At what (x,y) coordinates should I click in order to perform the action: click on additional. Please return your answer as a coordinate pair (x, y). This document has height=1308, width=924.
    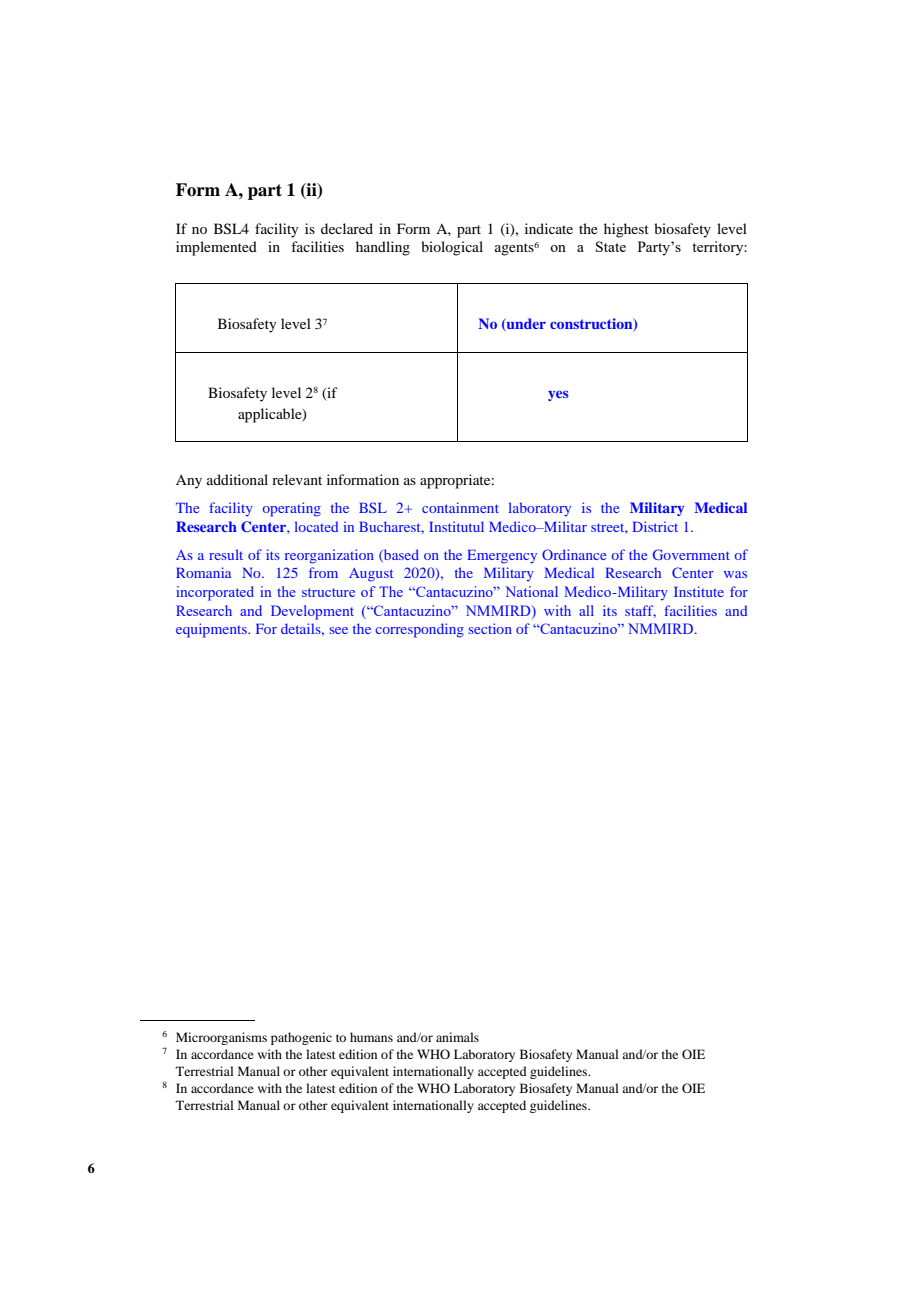
    Looking at the image, I should click on (237, 479).
